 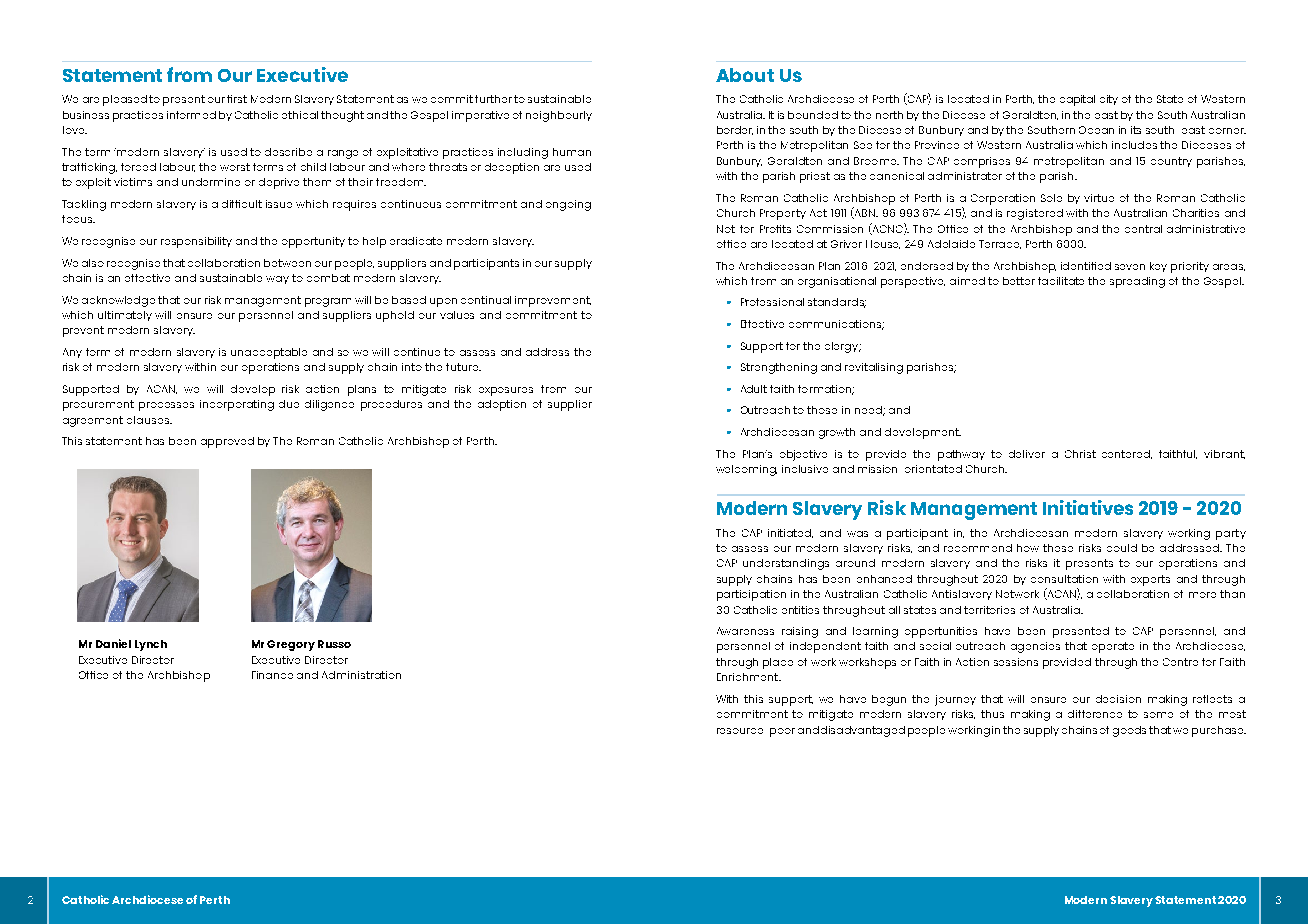 What do you see at coordinates (227, 442) in the image?
I see `approved` at bounding box center [227, 442].
